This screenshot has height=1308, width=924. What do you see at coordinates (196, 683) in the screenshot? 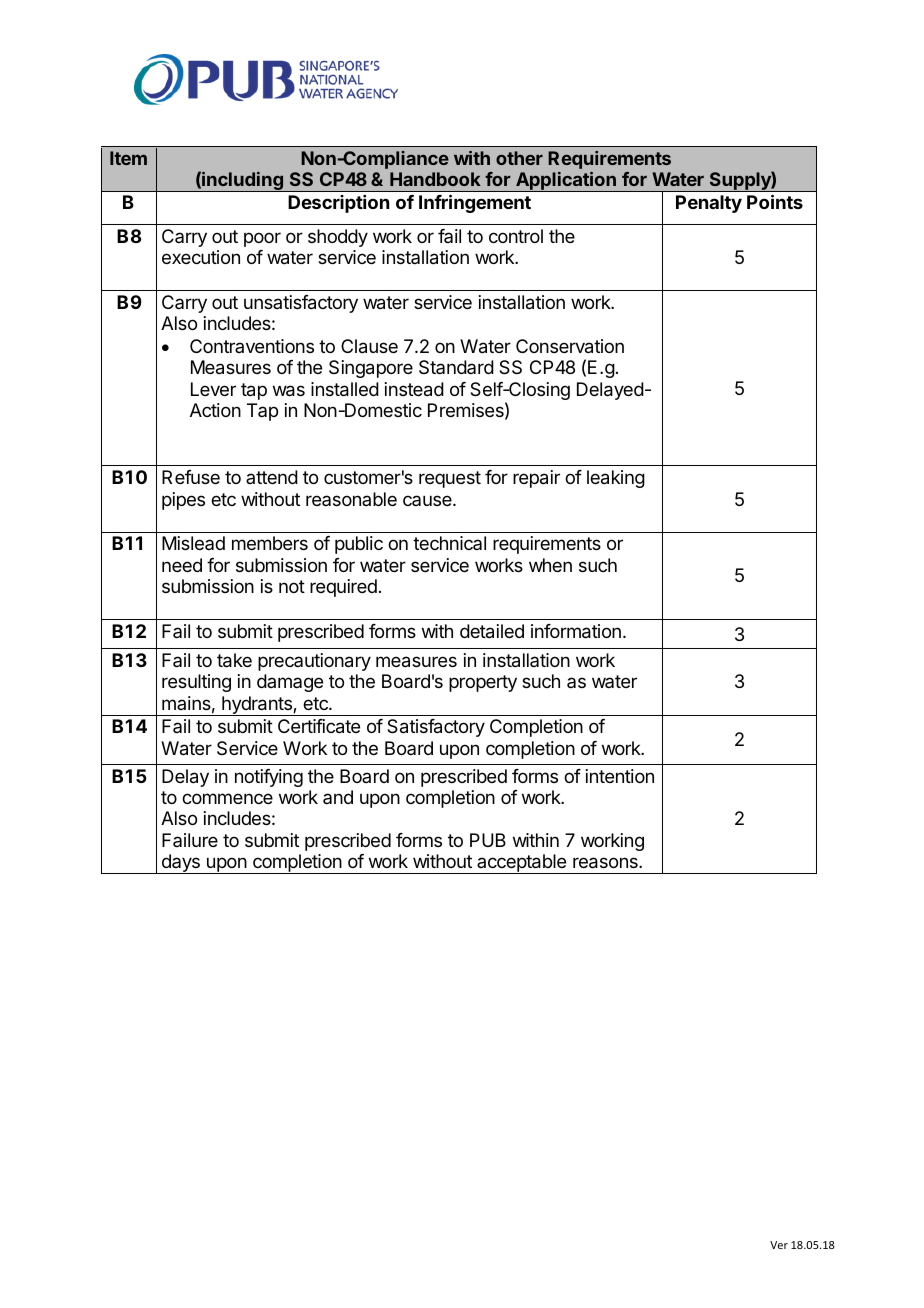
I see `resulting` at bounding box center [196, 683].
